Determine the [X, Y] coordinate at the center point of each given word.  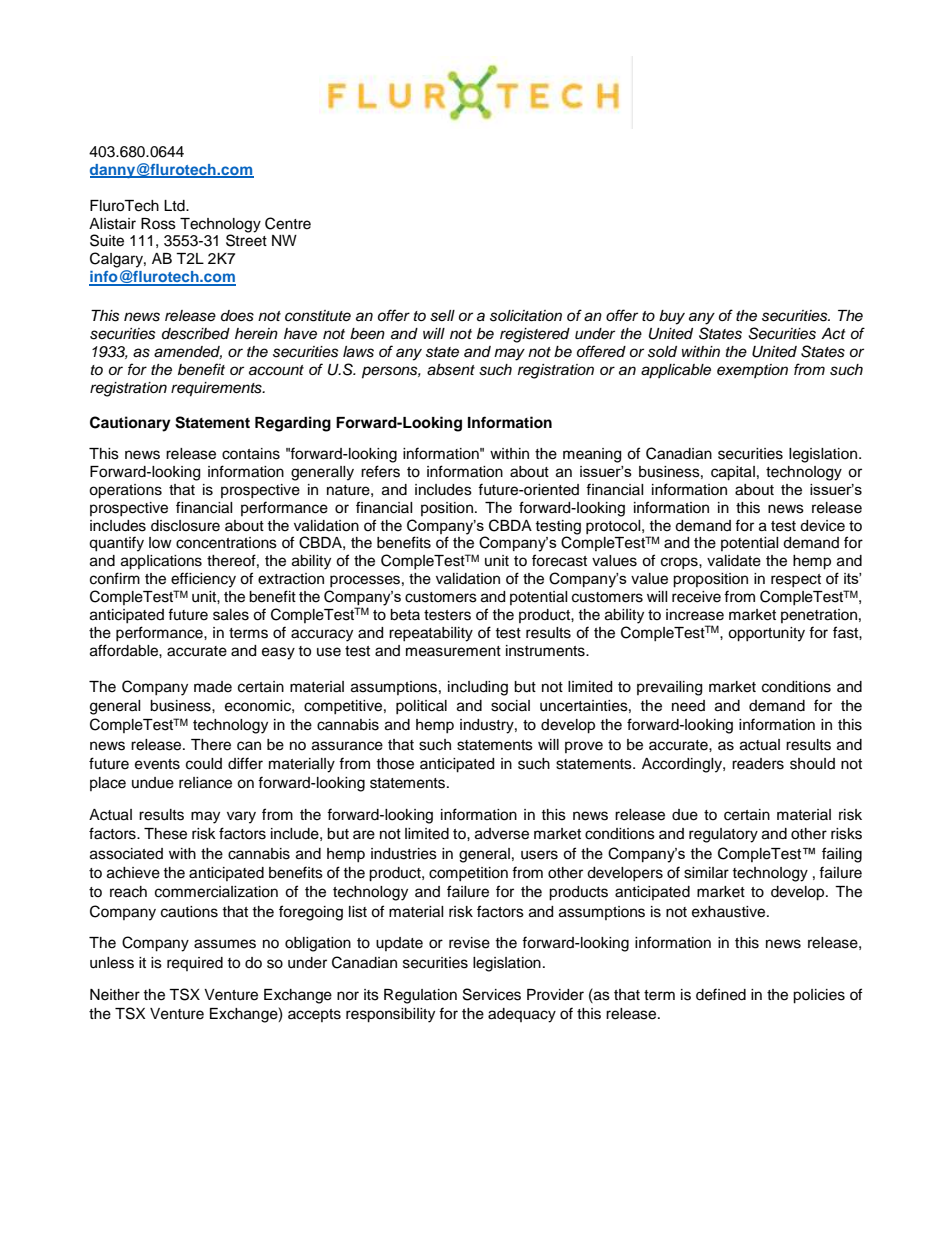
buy [672, 317]
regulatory [723, 835]
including [478, 688]
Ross [158, 224]
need [688, 706]
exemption [752, 371]
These [165, 834]
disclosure [185, 526]
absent [451, 370]
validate [734, 561]
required [195, 964]
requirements [217, 389]
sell [442, 316]
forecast [559, 560]
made [213, 687]
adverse [502, 834]
